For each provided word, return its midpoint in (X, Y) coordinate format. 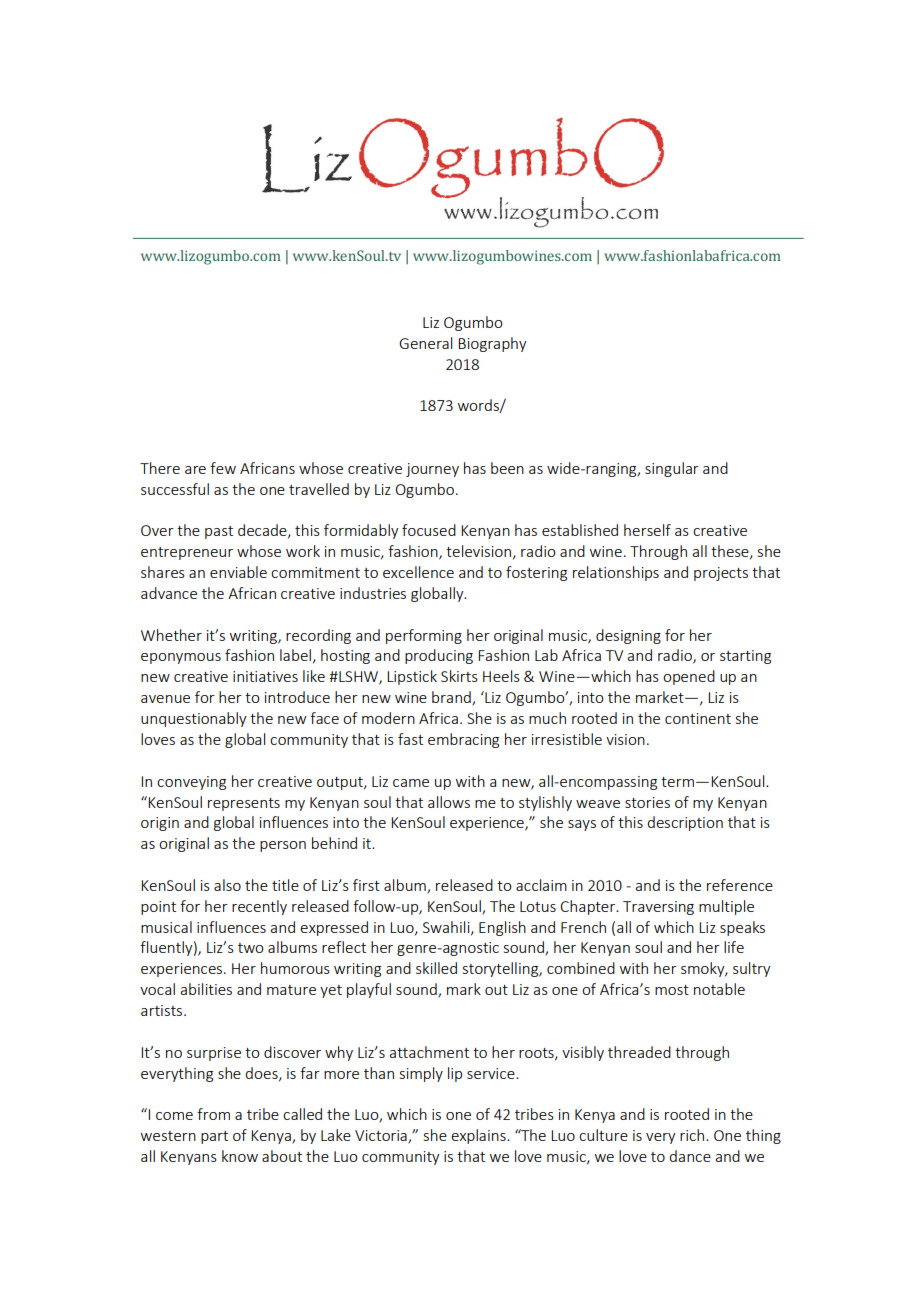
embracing (463, 740)
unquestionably (194, 719)
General (425, 343)
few (223, 468)
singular (672, 469)
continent (698, 718)
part (214, 1137)
